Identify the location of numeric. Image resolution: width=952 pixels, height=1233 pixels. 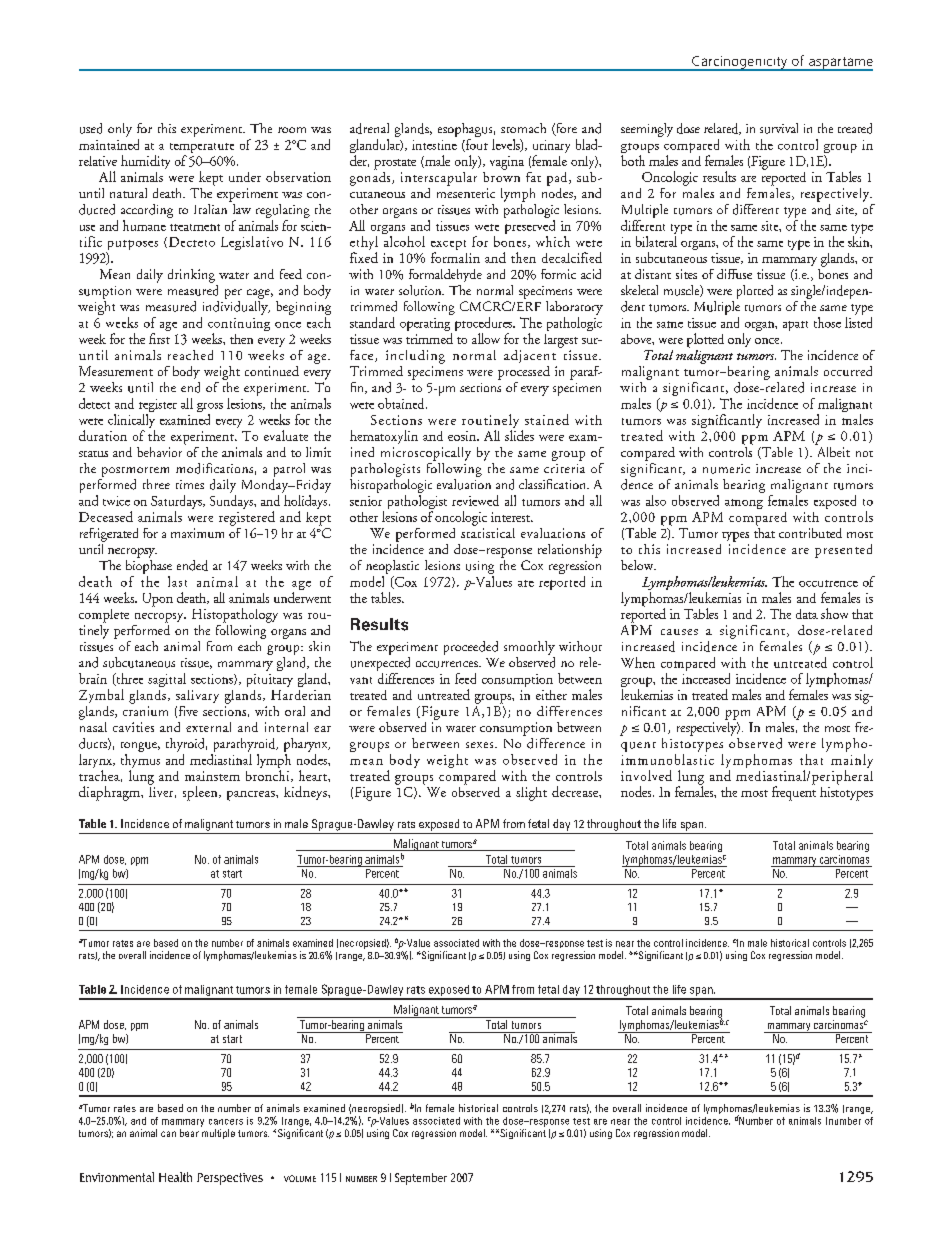
(726, 469).
